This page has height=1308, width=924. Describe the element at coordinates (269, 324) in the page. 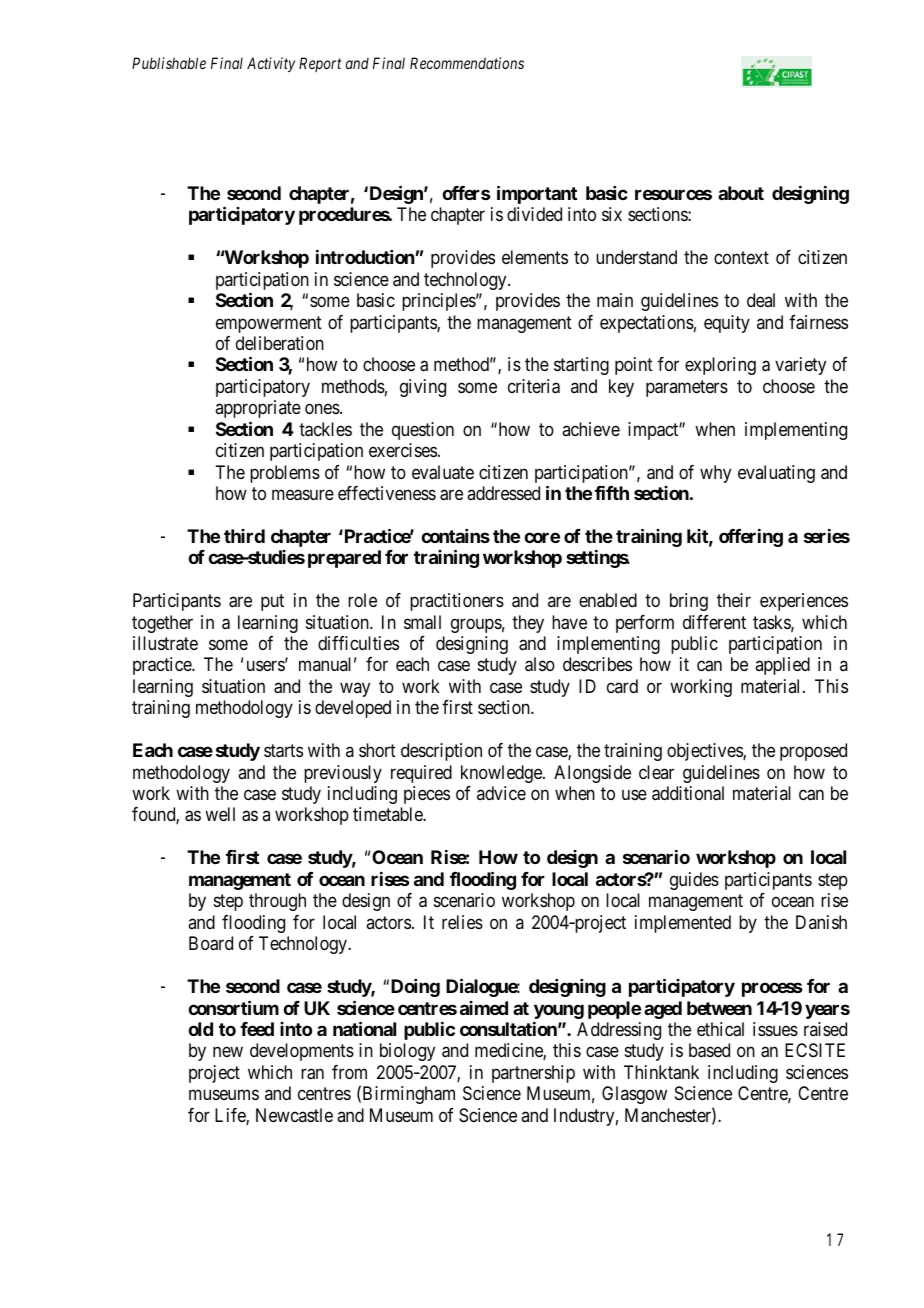

I see `empowerment` at that location.
